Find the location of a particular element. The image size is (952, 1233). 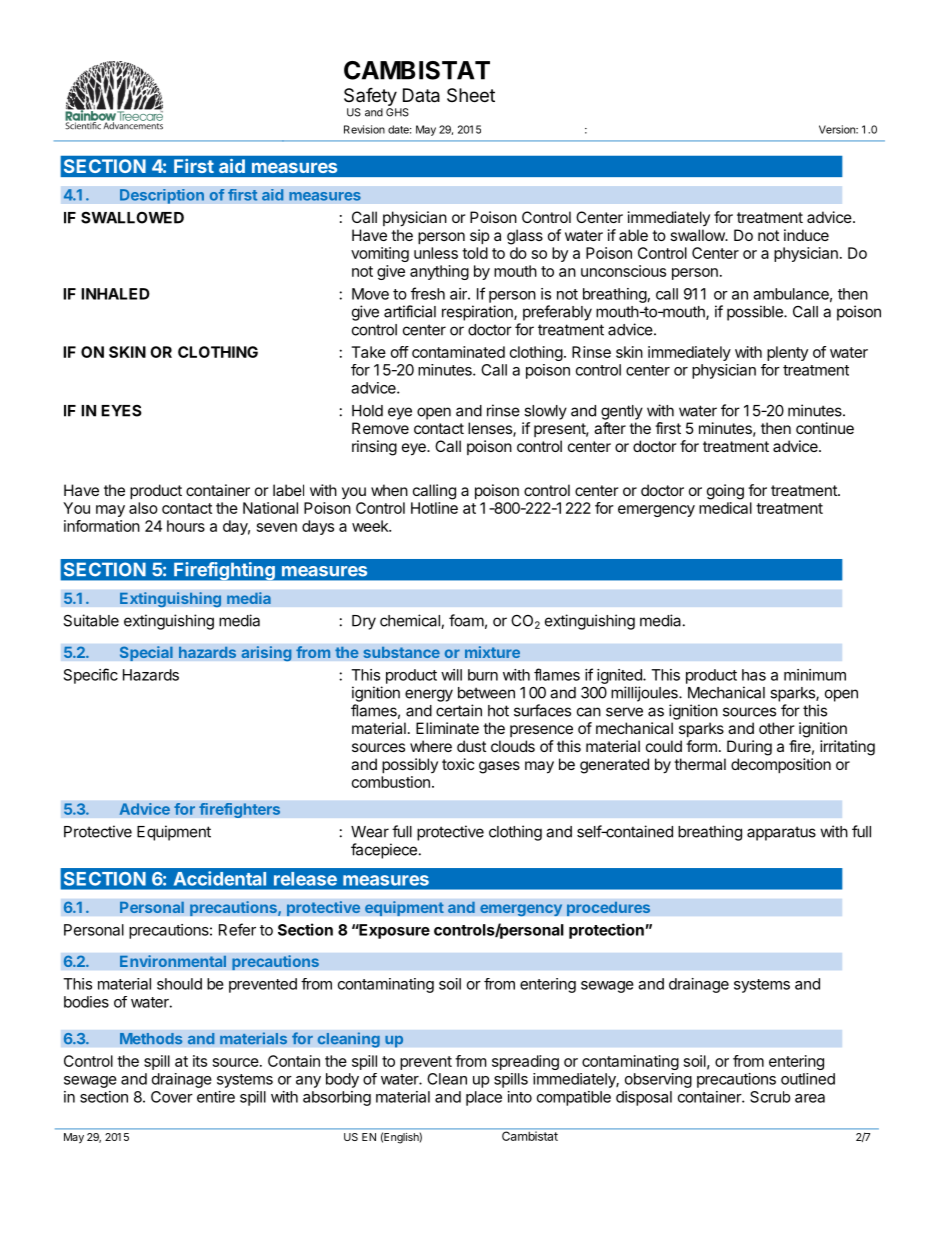

Scrub is located at coordinates (770, 1097).
